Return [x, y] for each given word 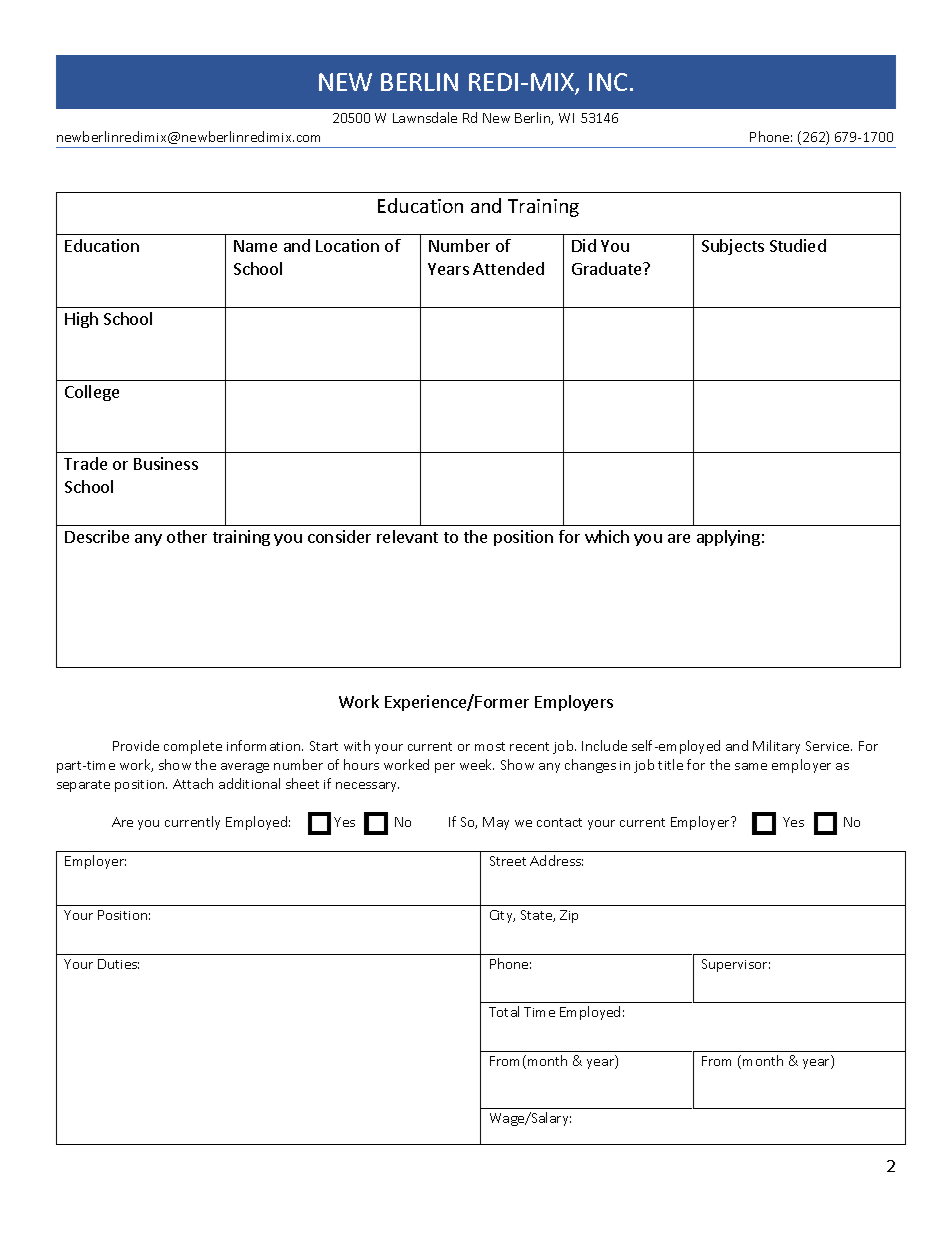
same [751, 766]
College [92, 393]
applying [728, 538]
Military [776, 747]
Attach [193, 783]
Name [255, 246]
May [496, 823]
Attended [508, 268]
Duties [118, 964]
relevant [407, 536]
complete [193, 747]
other [187, 536]
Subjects [733, 247]
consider [339, 536]
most [490, 746]
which [607, 536]
